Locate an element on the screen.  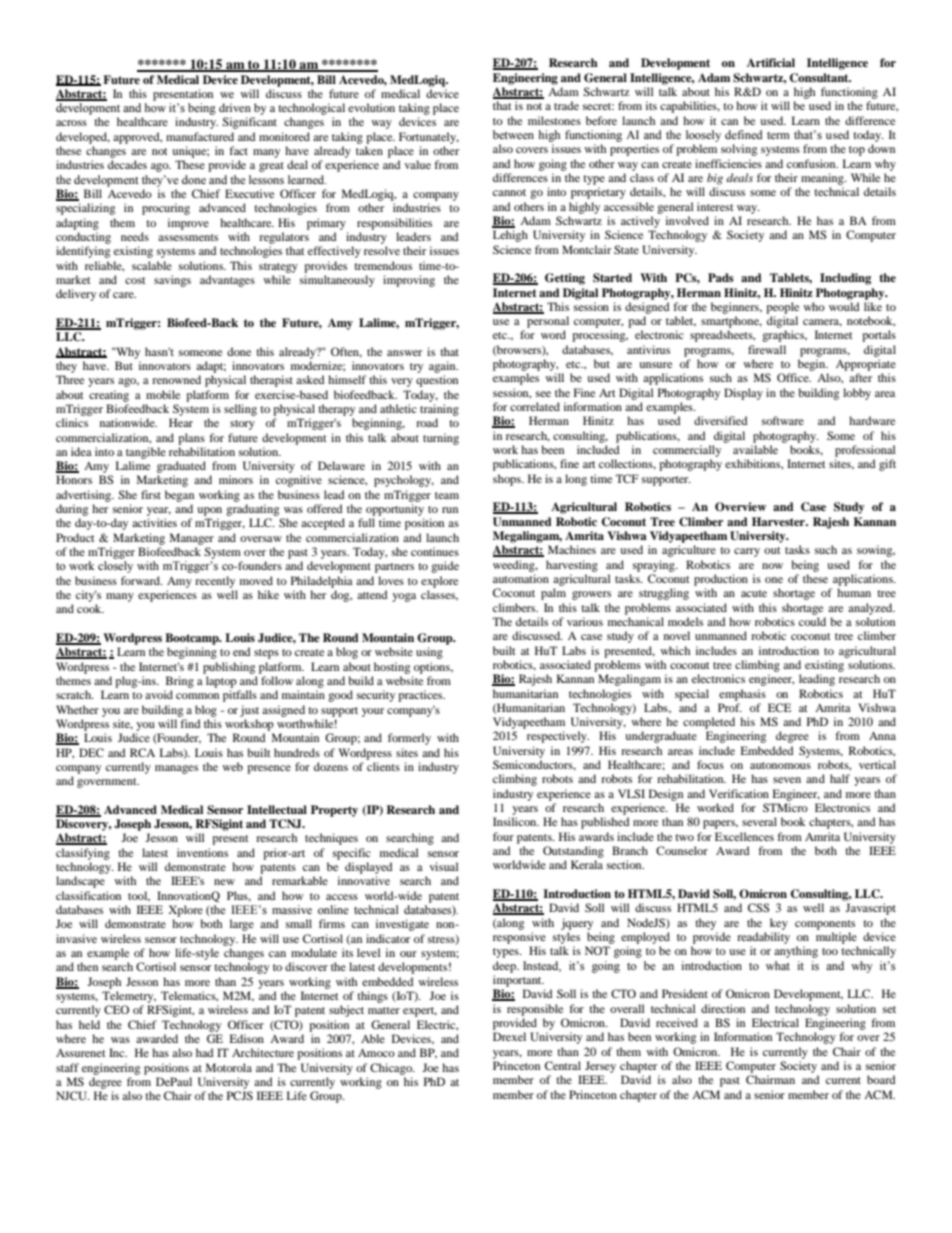
guide is located at coordinates (445, 567).
